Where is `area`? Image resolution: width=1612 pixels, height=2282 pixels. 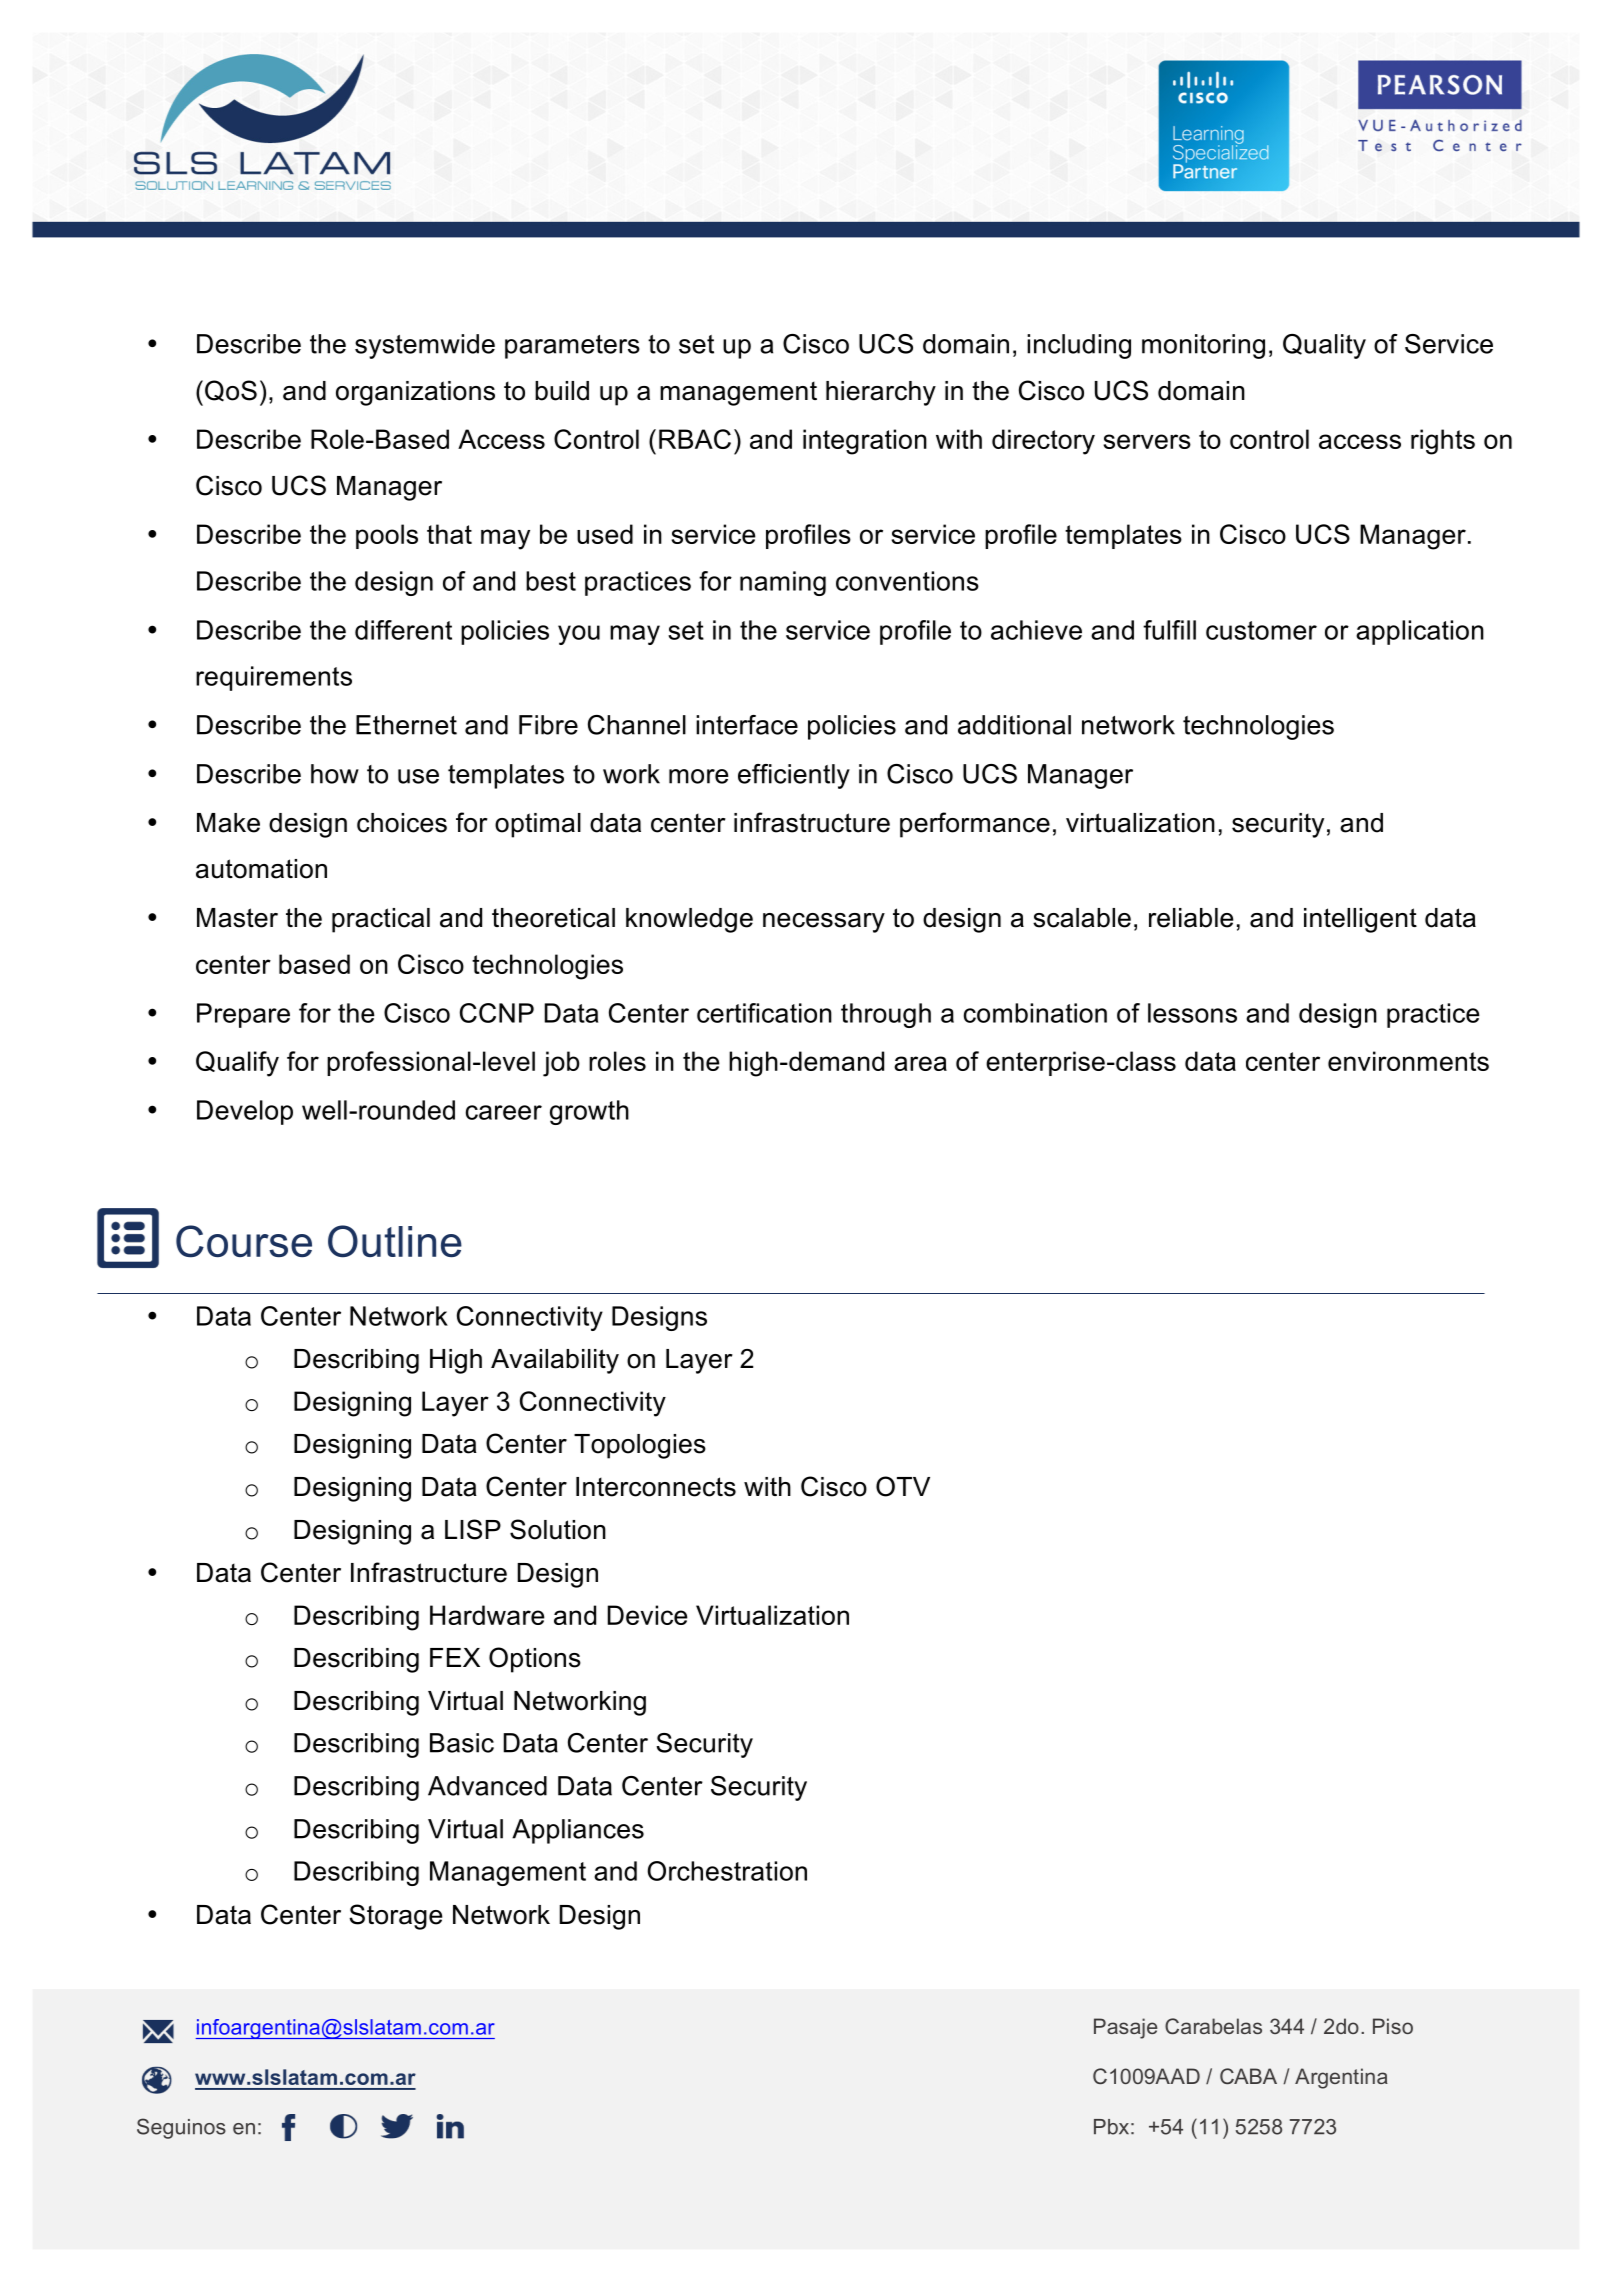
area is located at coordinates (920, 1063).
